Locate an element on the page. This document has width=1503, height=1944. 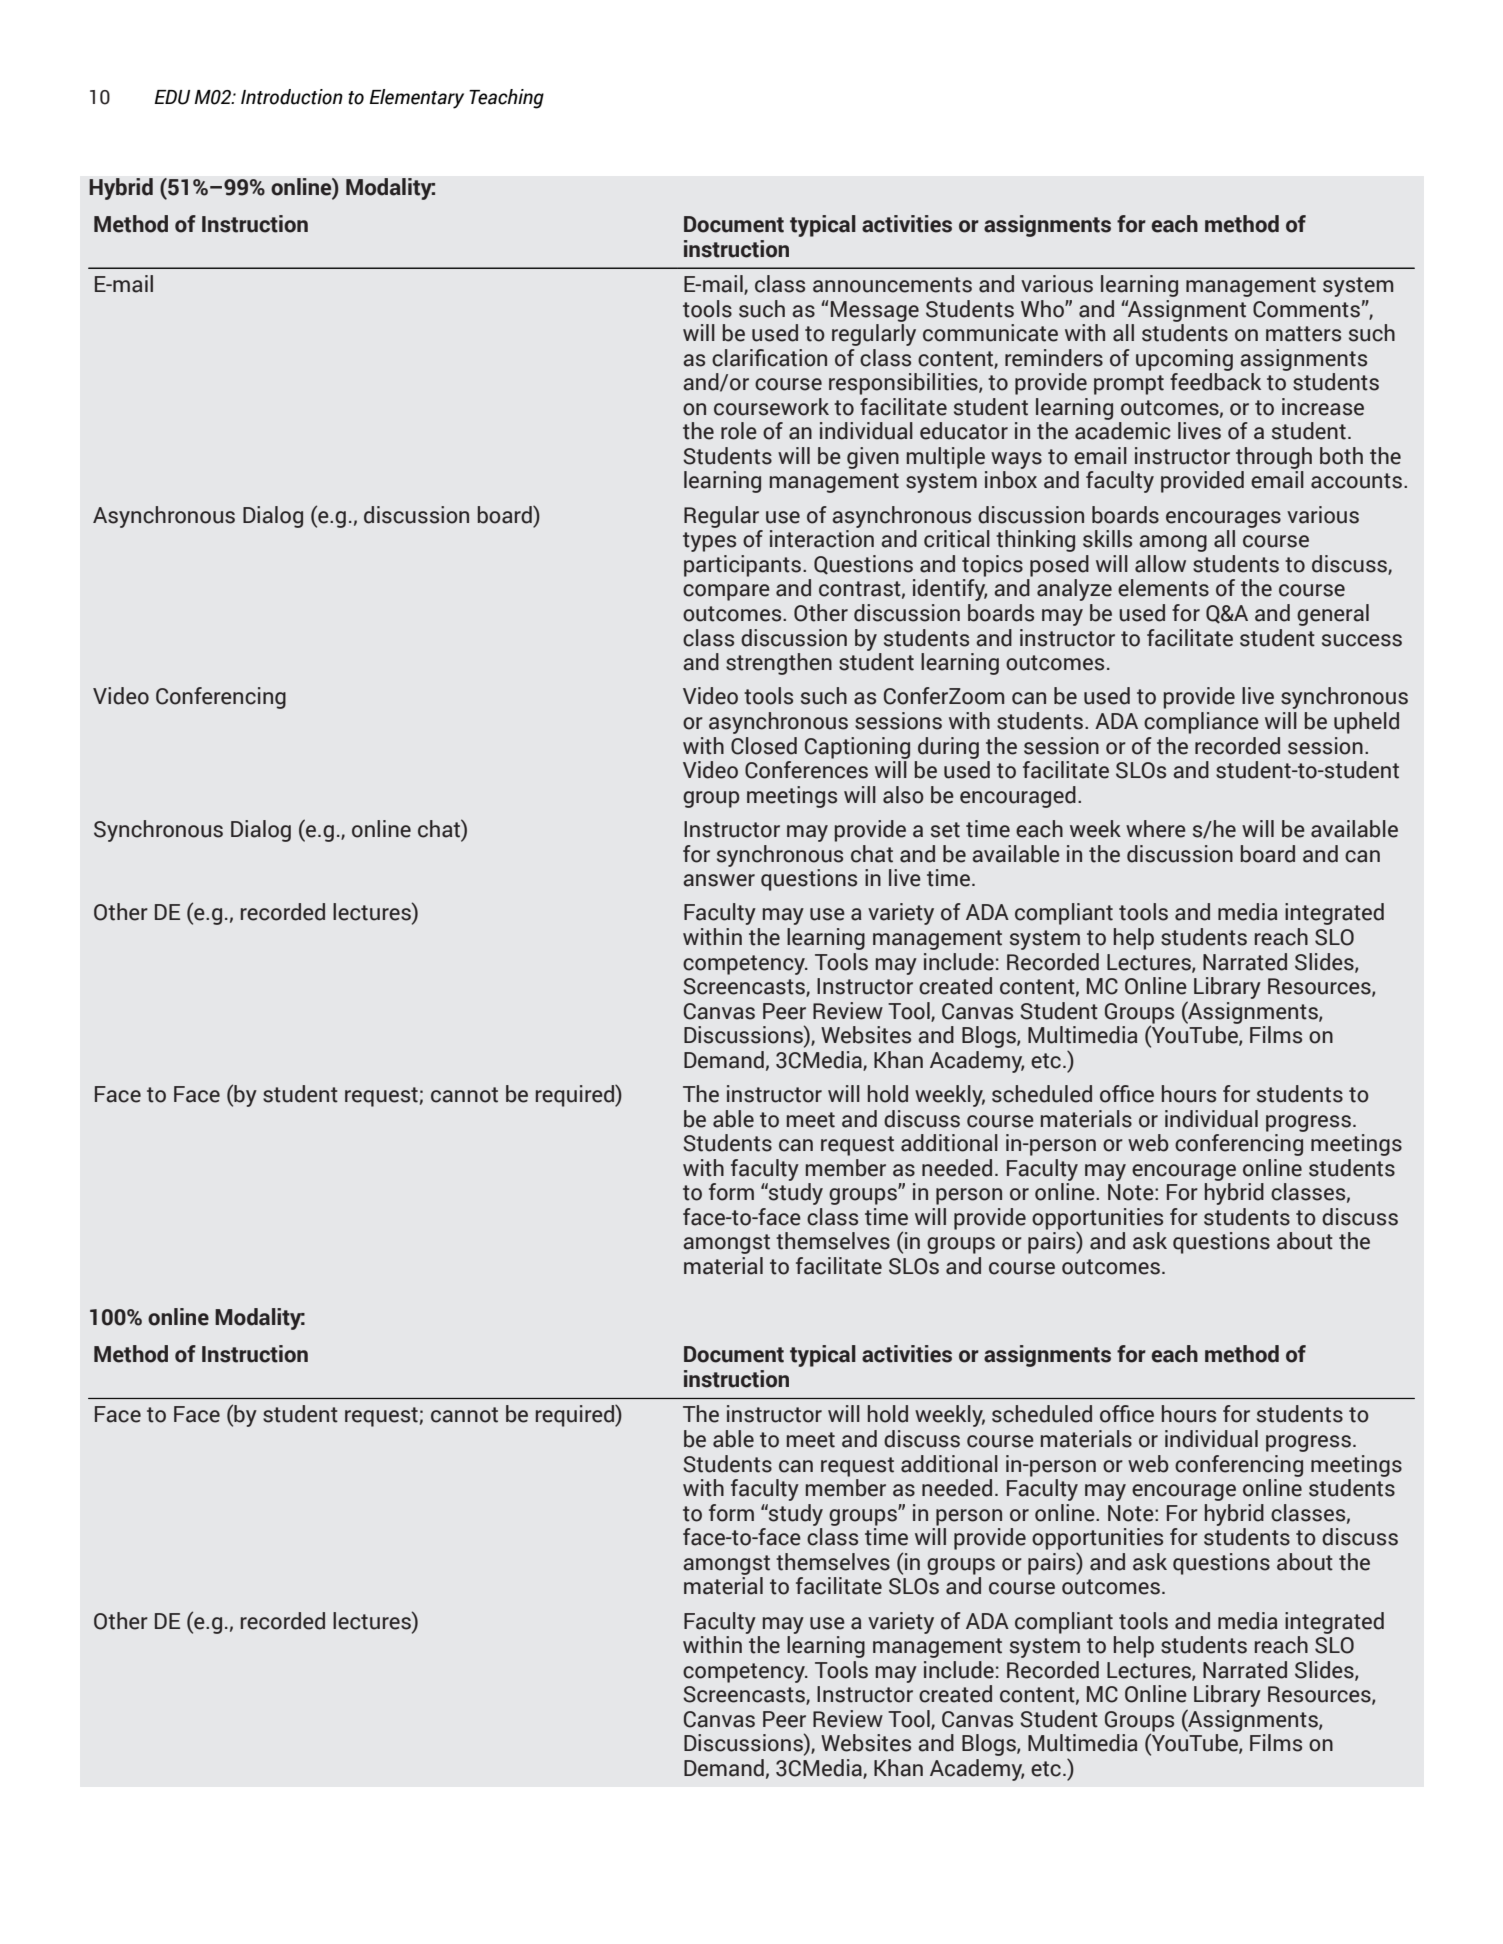
through is located at coordinates (1274, 458).
